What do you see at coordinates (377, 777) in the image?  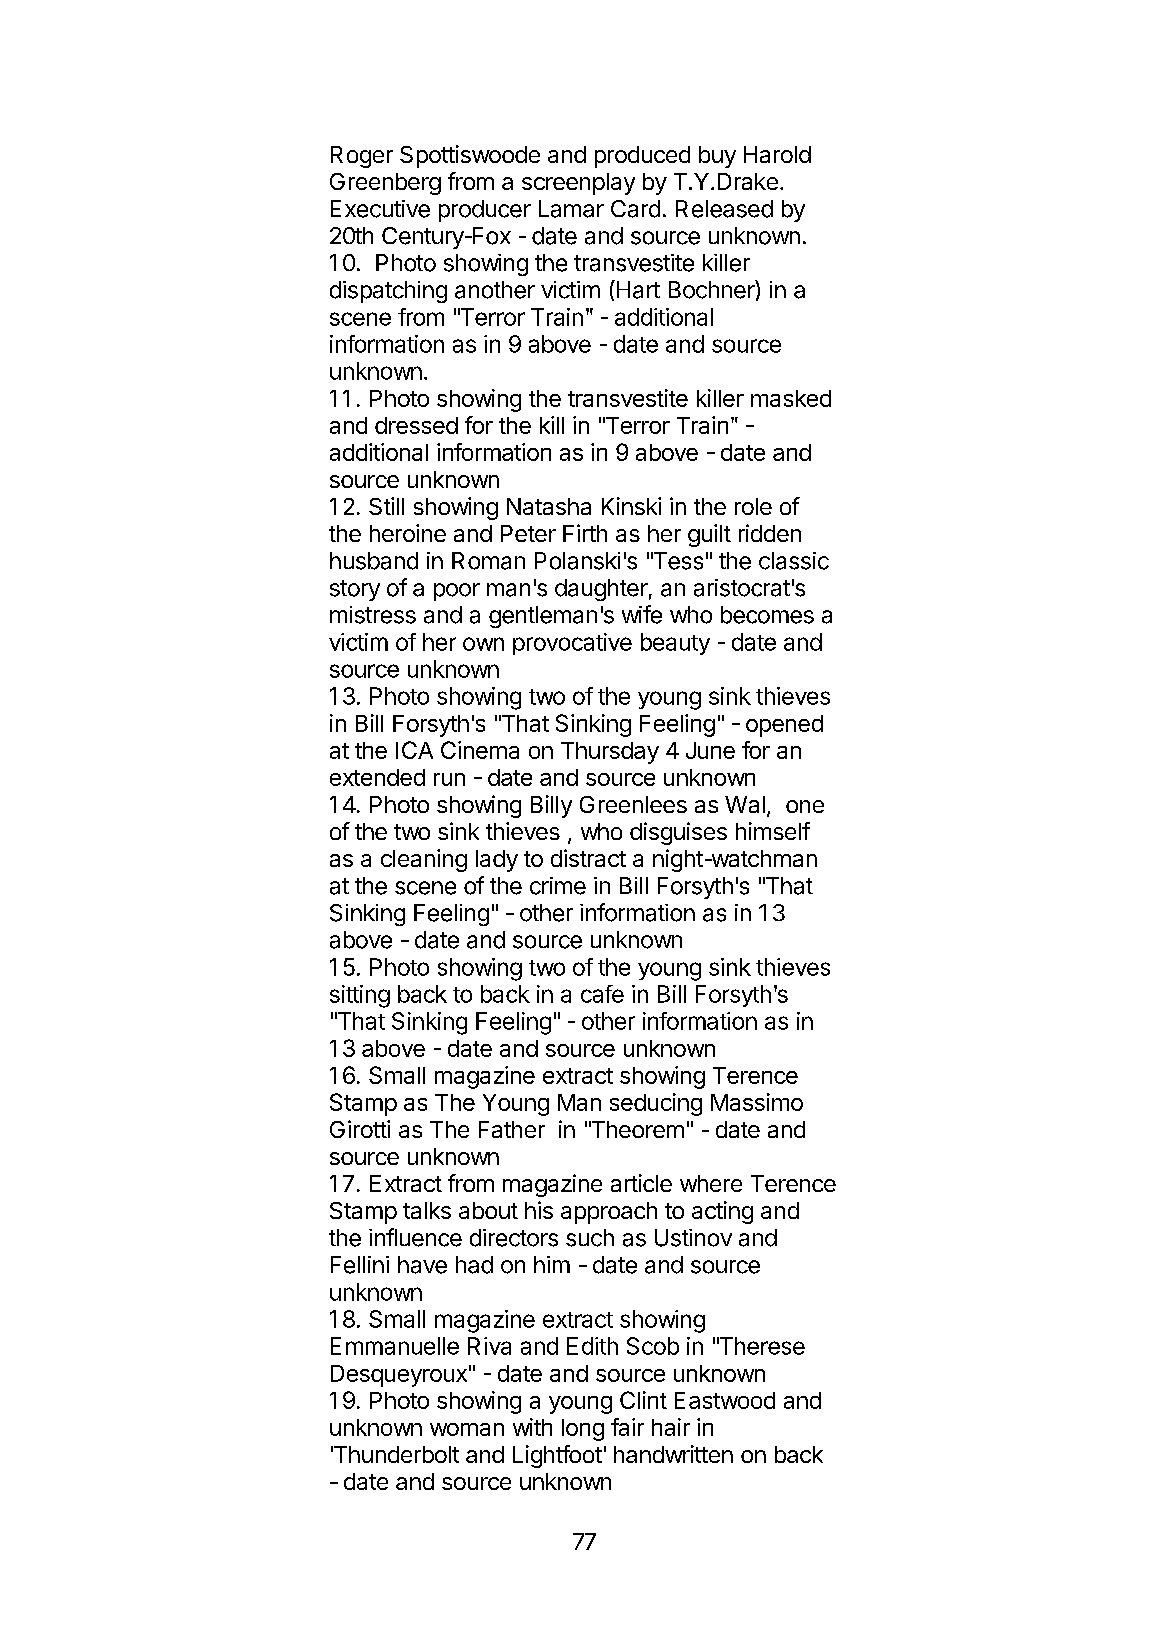 I see `extended` at bounding box center [377, 777].
